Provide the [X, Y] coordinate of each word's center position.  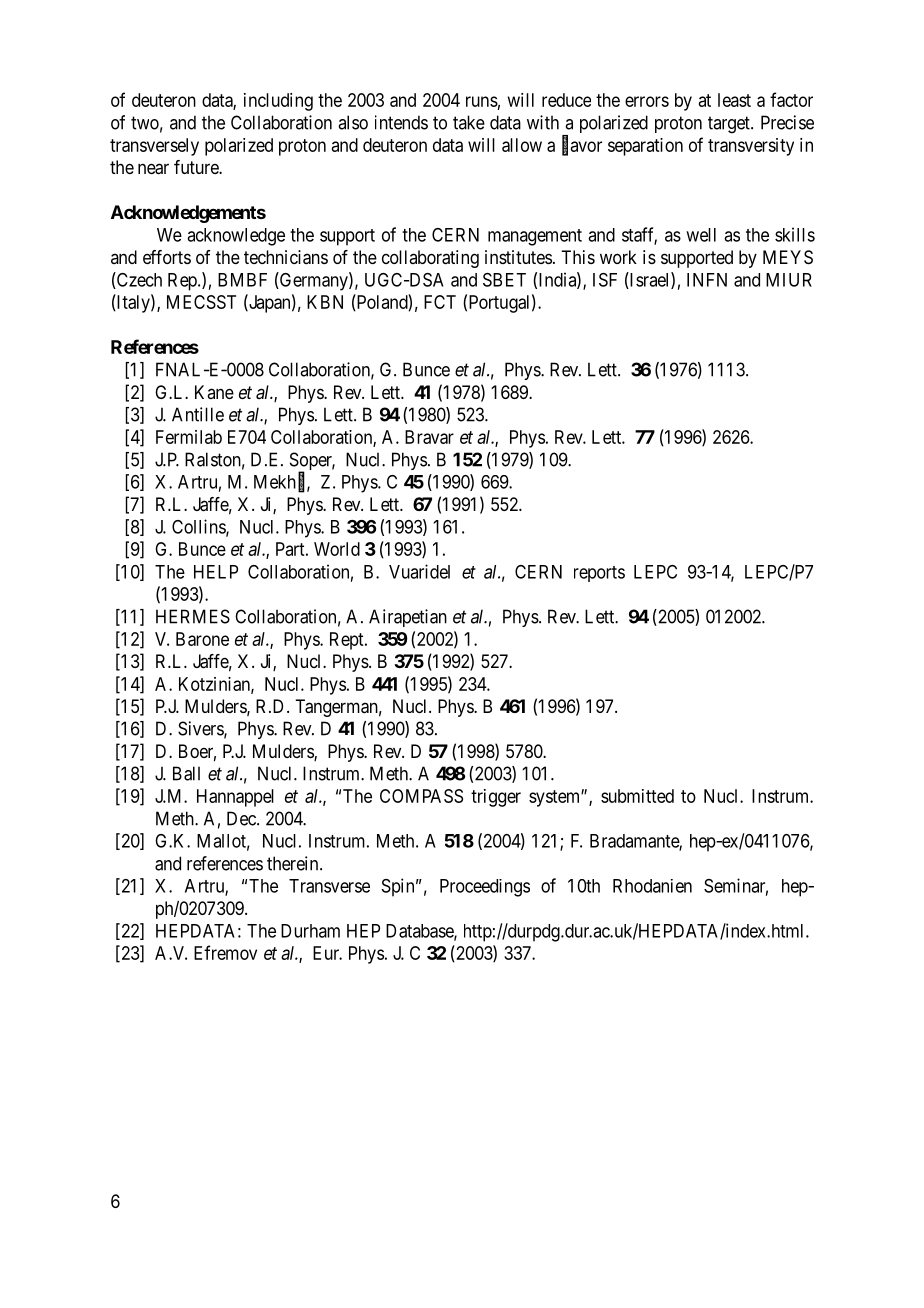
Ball [186, 773]
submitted [637, 796]
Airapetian [408, 618]
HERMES [193, 616]
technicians [286, 257]
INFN [707, 280]
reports [599, 574]
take [469, 122]
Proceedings [485, 888]
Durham [310, 931]
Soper [312, 462]
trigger [496, 798]
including [278, 102]
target [730, 125]
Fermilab [189, 437]
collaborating [430, 259]
